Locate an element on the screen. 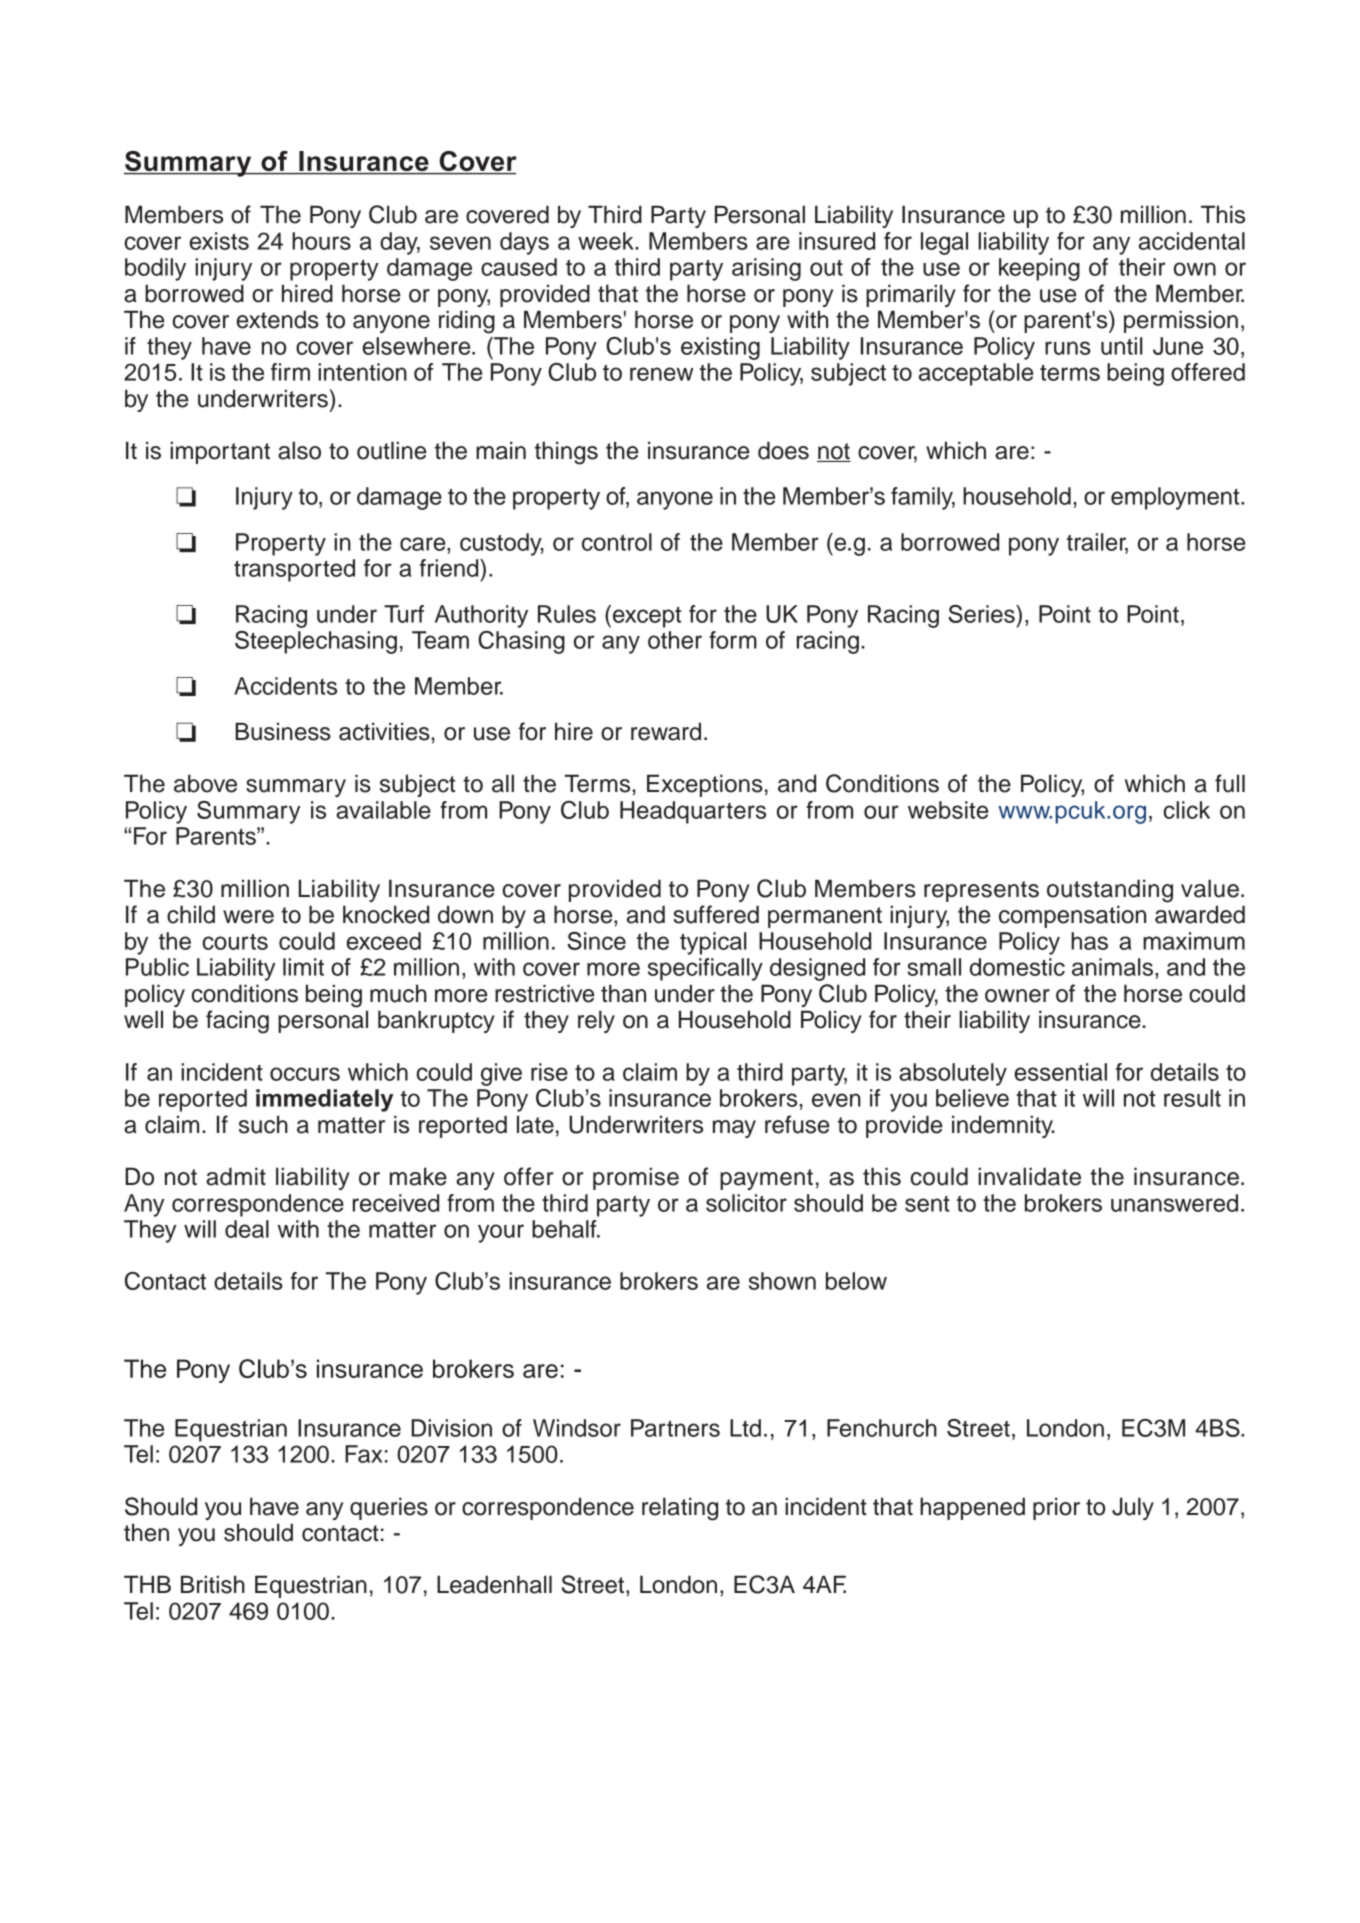 This screenshot has width=1360, height=1923. suffered is located at coordinates (716, 914).
